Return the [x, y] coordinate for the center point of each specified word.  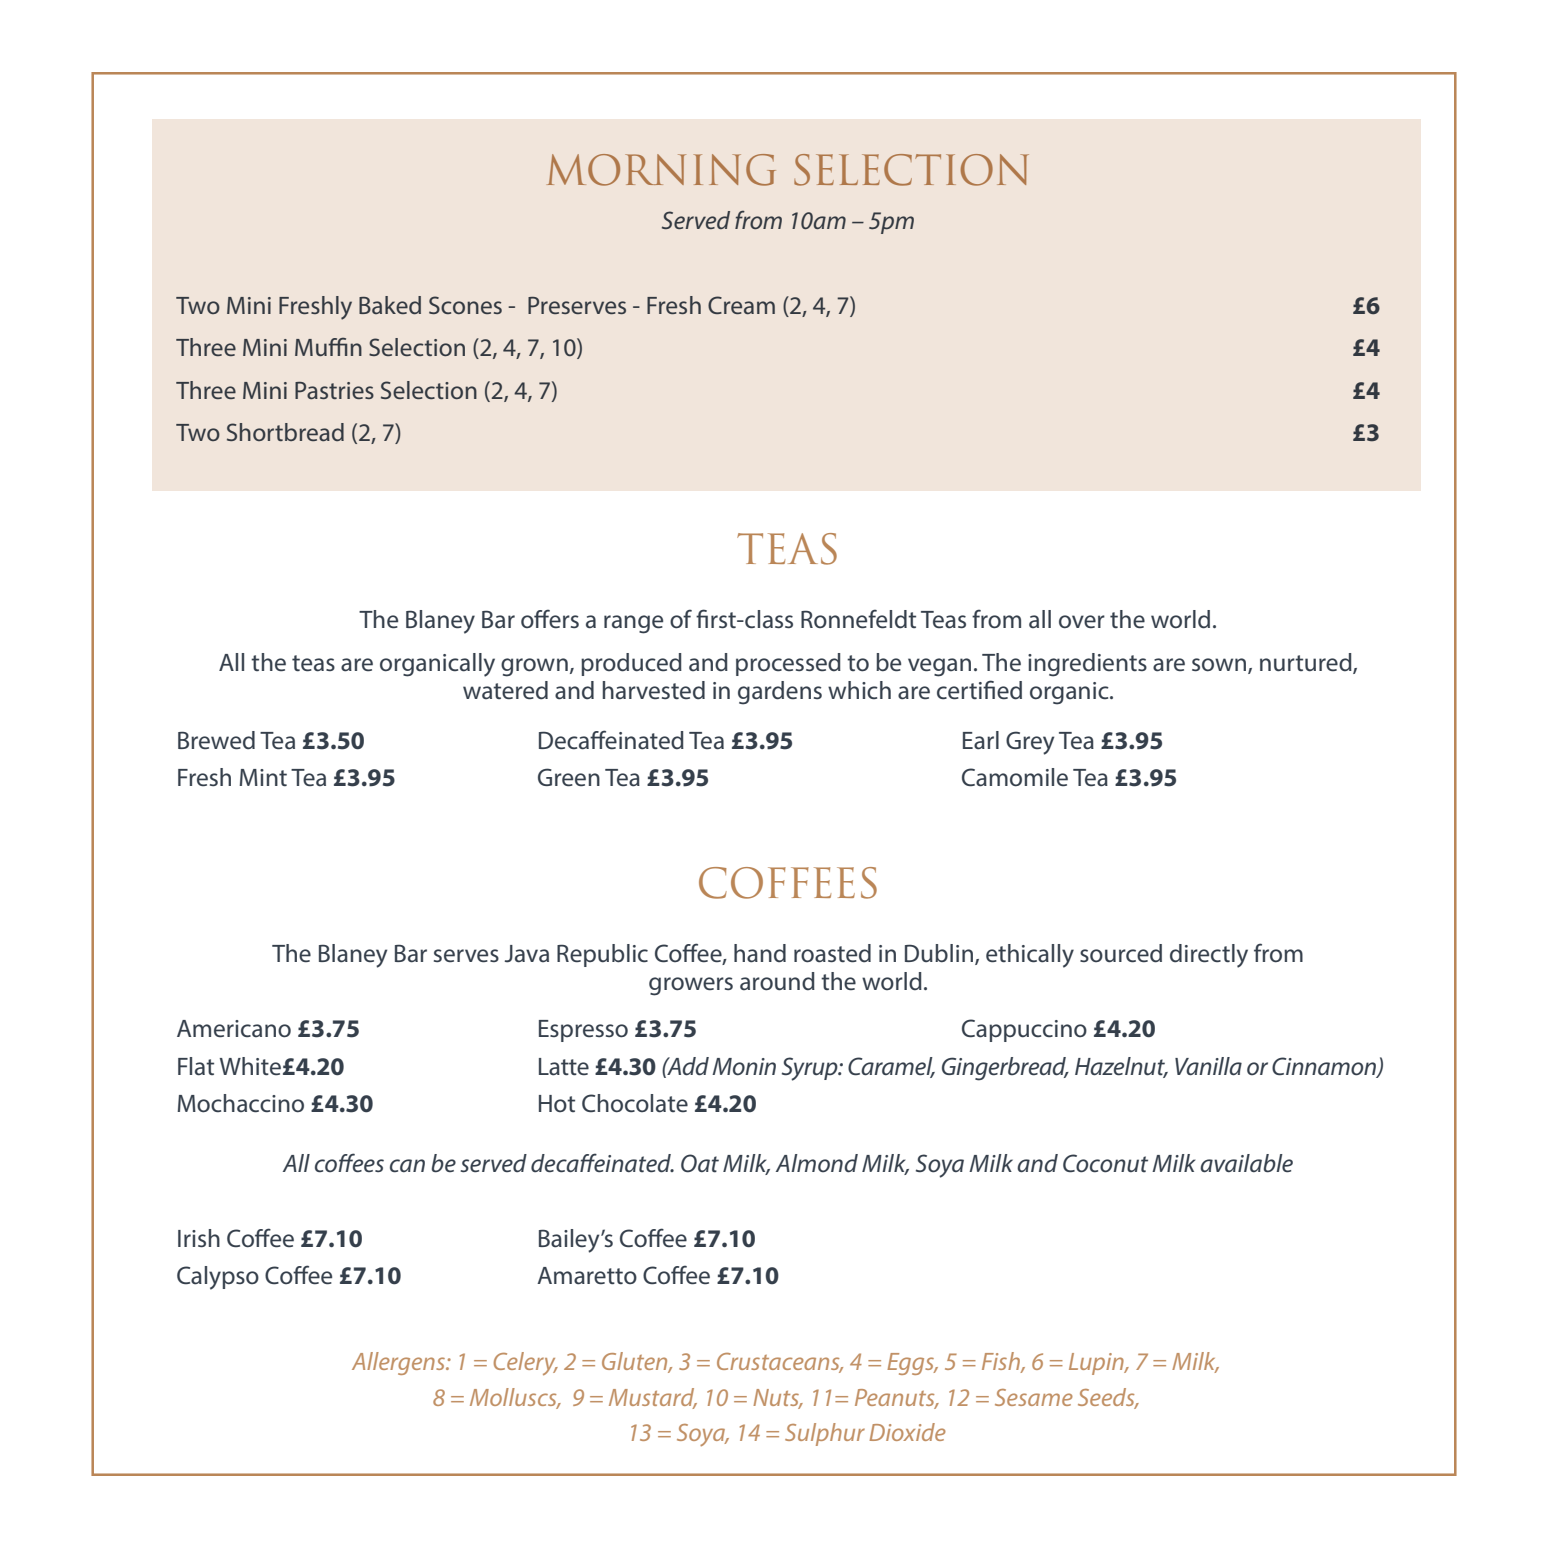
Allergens [400, 1363]
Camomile [1015, 777]
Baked [390, 305]
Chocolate [635, 1103]
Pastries [334, 390]
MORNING [661, 170]
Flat [196, 1066]
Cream [741, 305]
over [1082, 622]
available [1246, 1163]
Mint [263, 777]
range [633, 624]
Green [569, 777]
